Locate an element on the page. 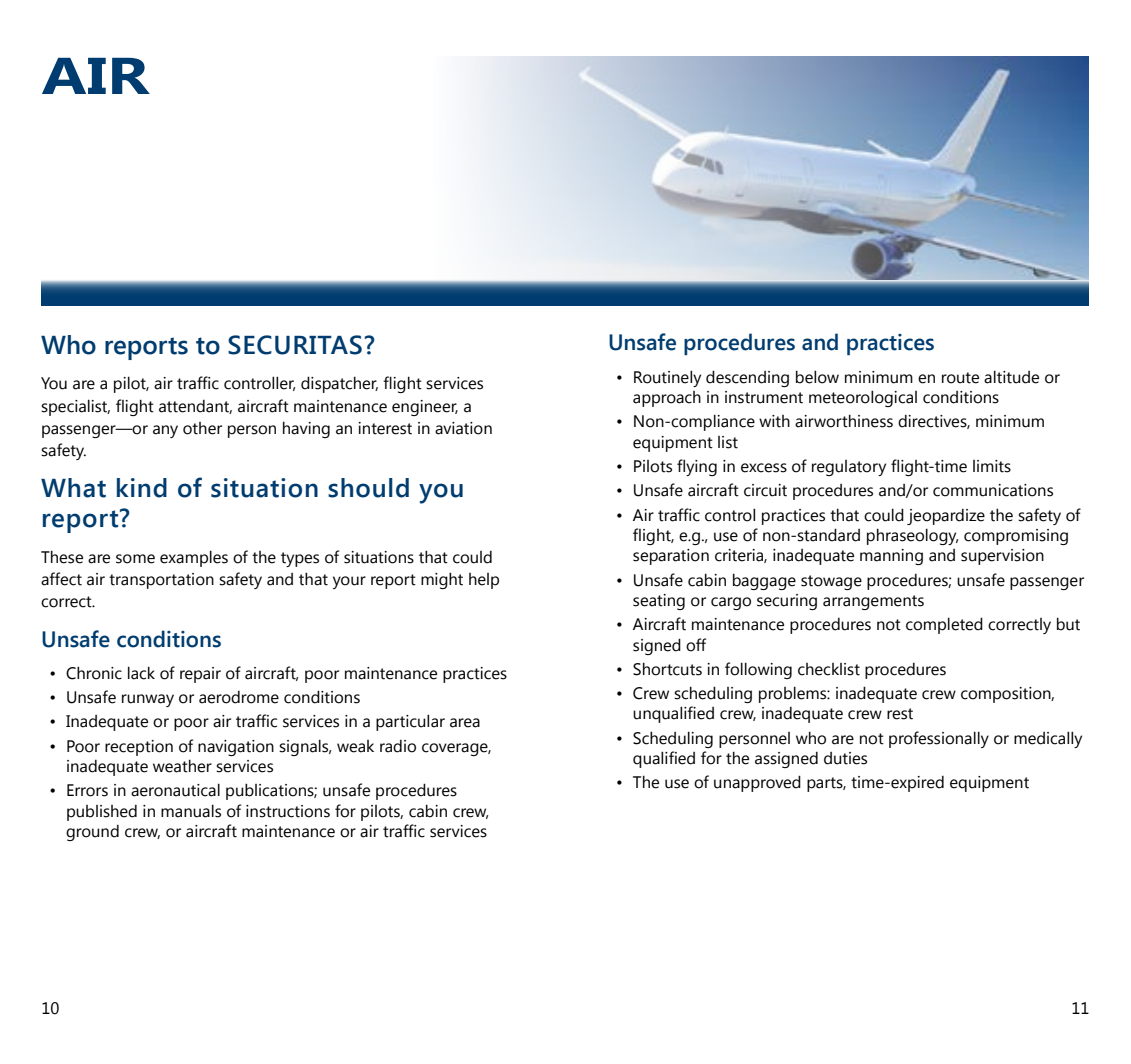 Image resolution: width=1131 pixels, height=1064 pixels. reception is located at coordinates (139, 748).
